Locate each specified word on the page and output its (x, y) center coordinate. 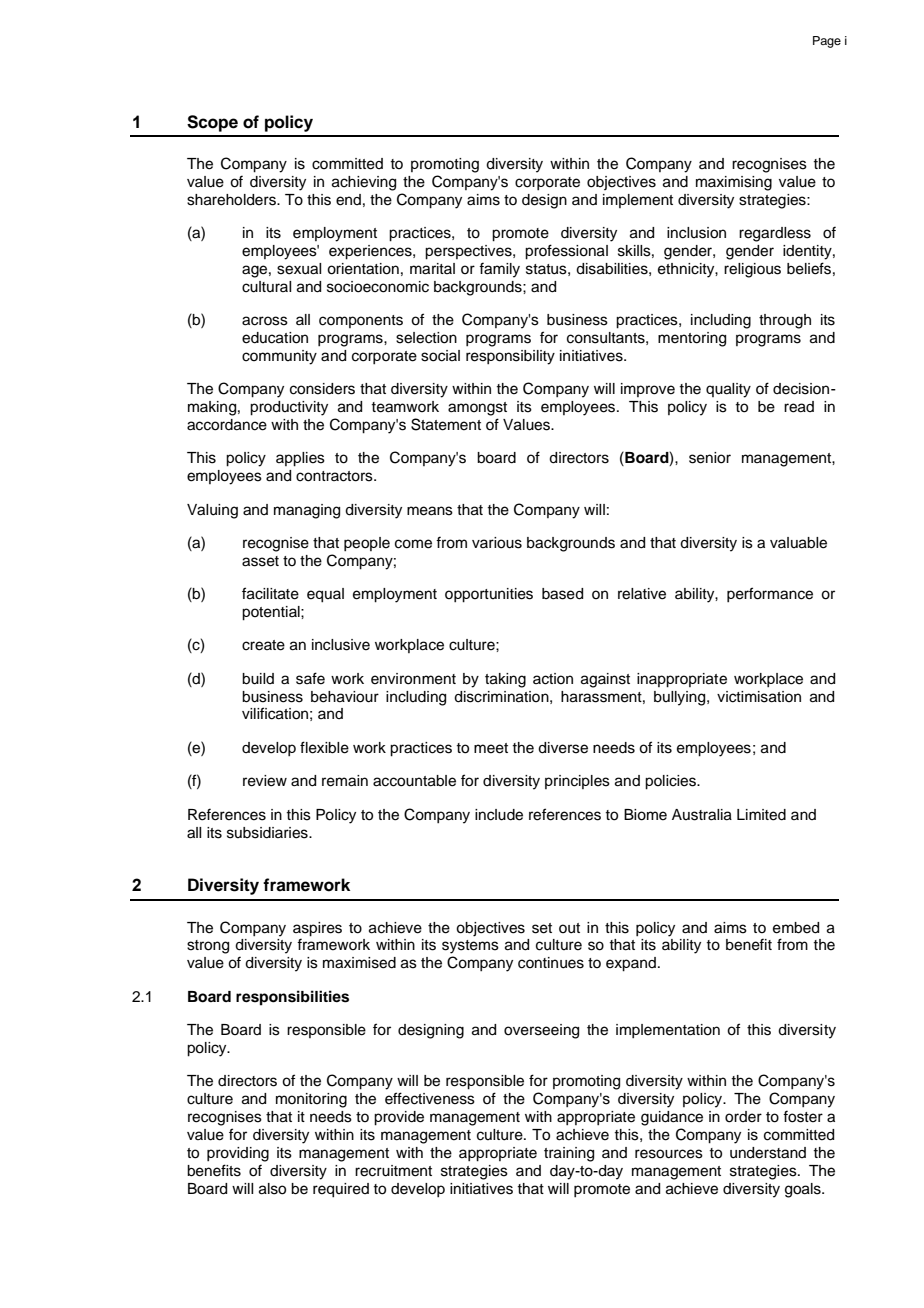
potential (272, 613)
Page (827, 42)
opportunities (489, 595)
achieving (364, 183)
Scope (212, 123)
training (569, 1154)
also (272, 1189)
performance (770, 594)
